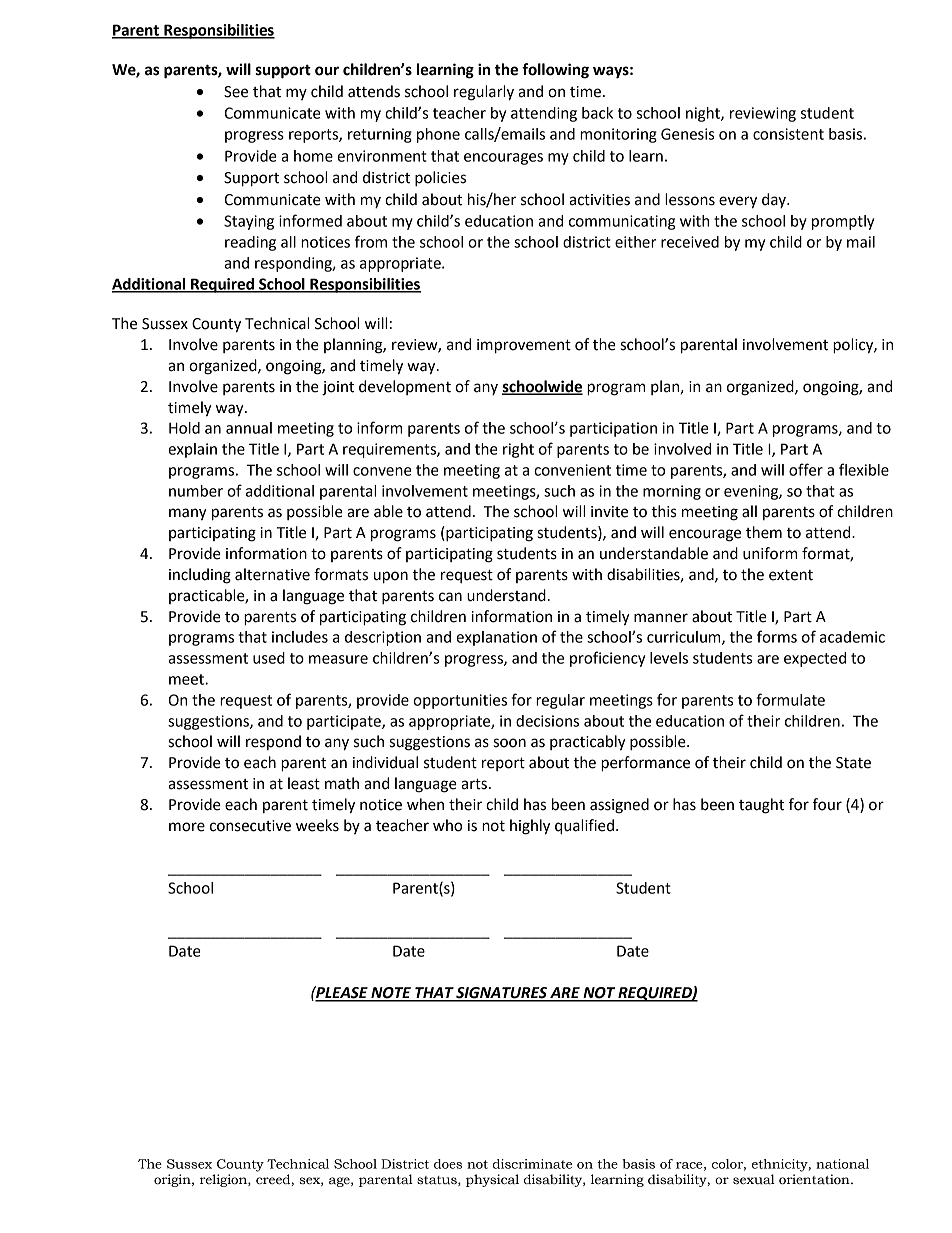 This document has width=952, height=1233. What do you see at coordinates (224, 1180) in the document?
I see `religion` at bounding box center [224, 1180].
